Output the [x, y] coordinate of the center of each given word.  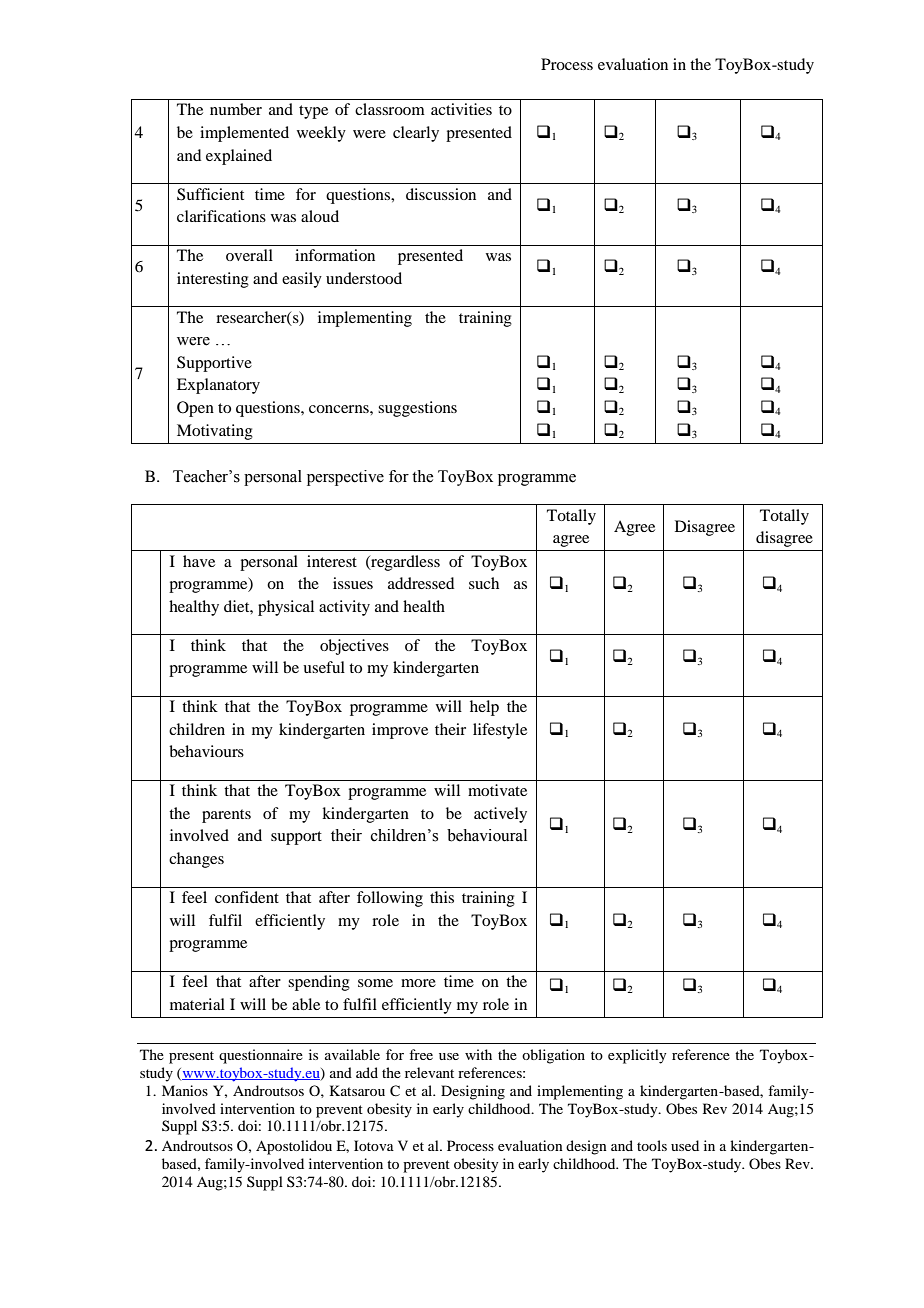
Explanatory [218, 386]
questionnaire [261, 1056]
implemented [244, 134]
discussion [441, 194]
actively [500, 815]
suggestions [417, 409]
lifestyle [500, 731]
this [442, 897]
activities [461, 109]
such [484, 583]
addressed [421, 583]
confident [247, 897]
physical [286, 608]
